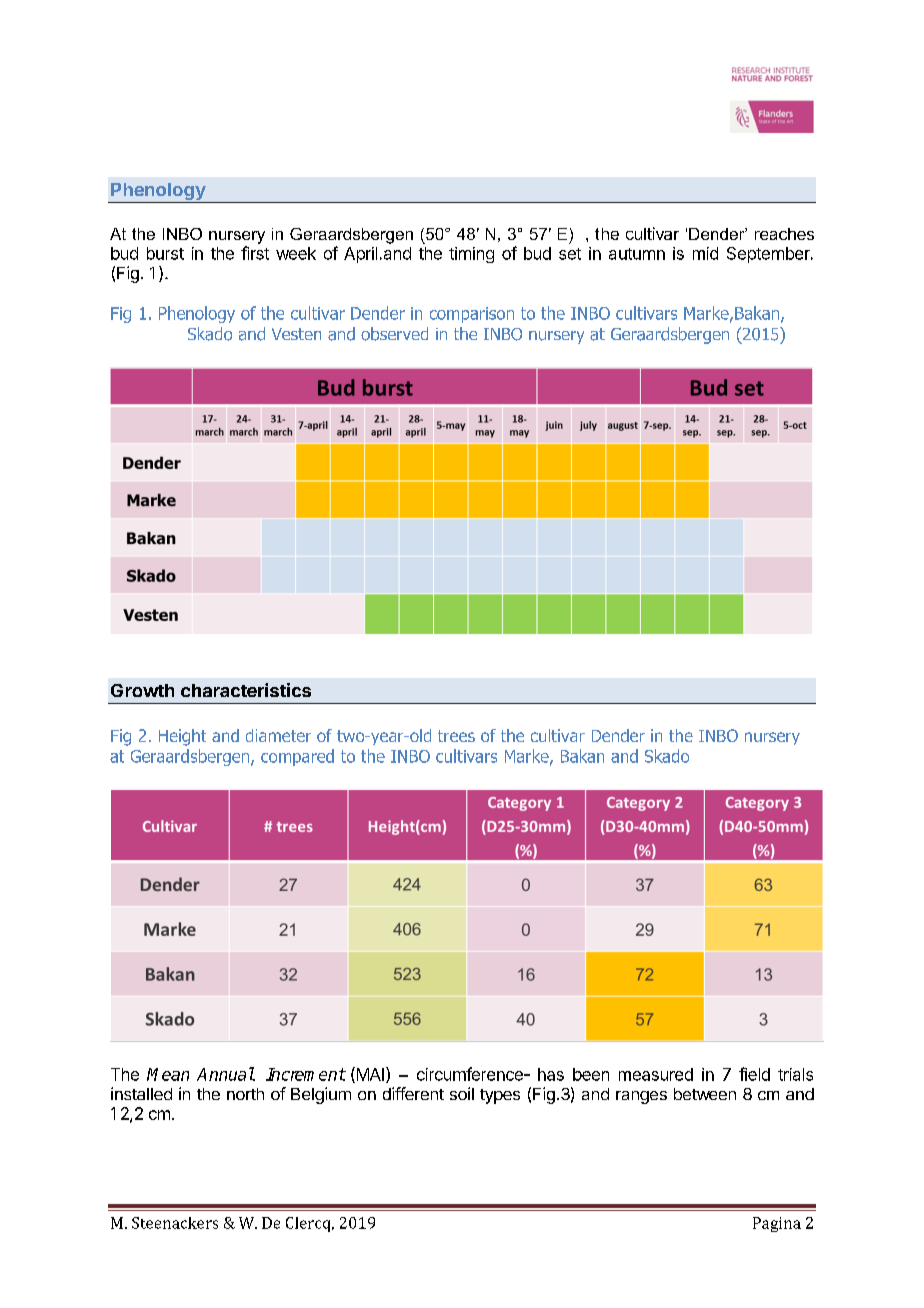  I want to click on north, so click(245, 1094).
